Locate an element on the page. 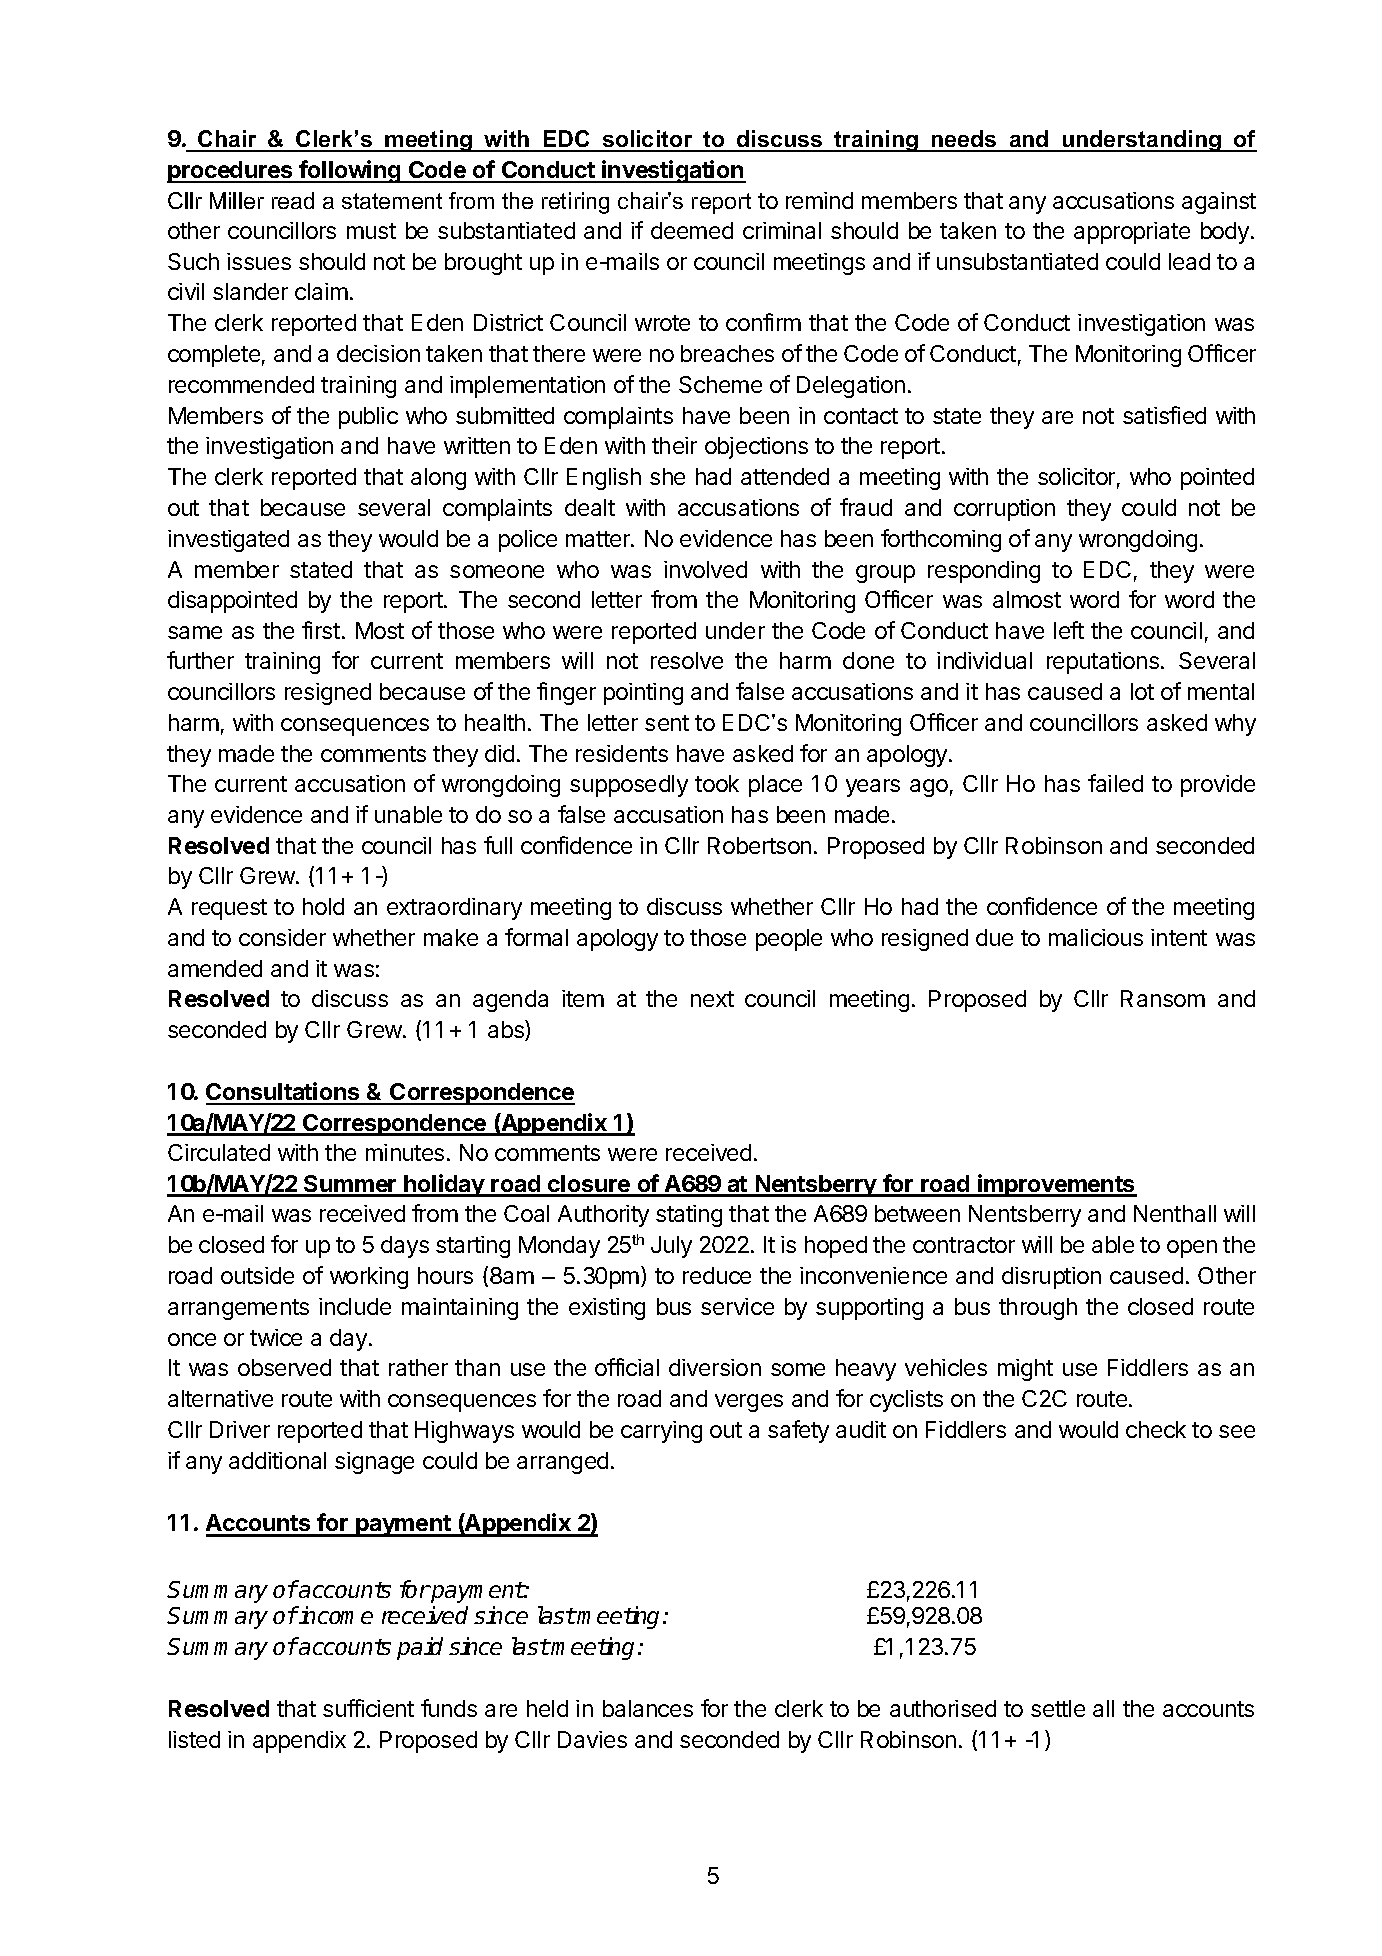  deemed is located at coordinates (692, 230).
